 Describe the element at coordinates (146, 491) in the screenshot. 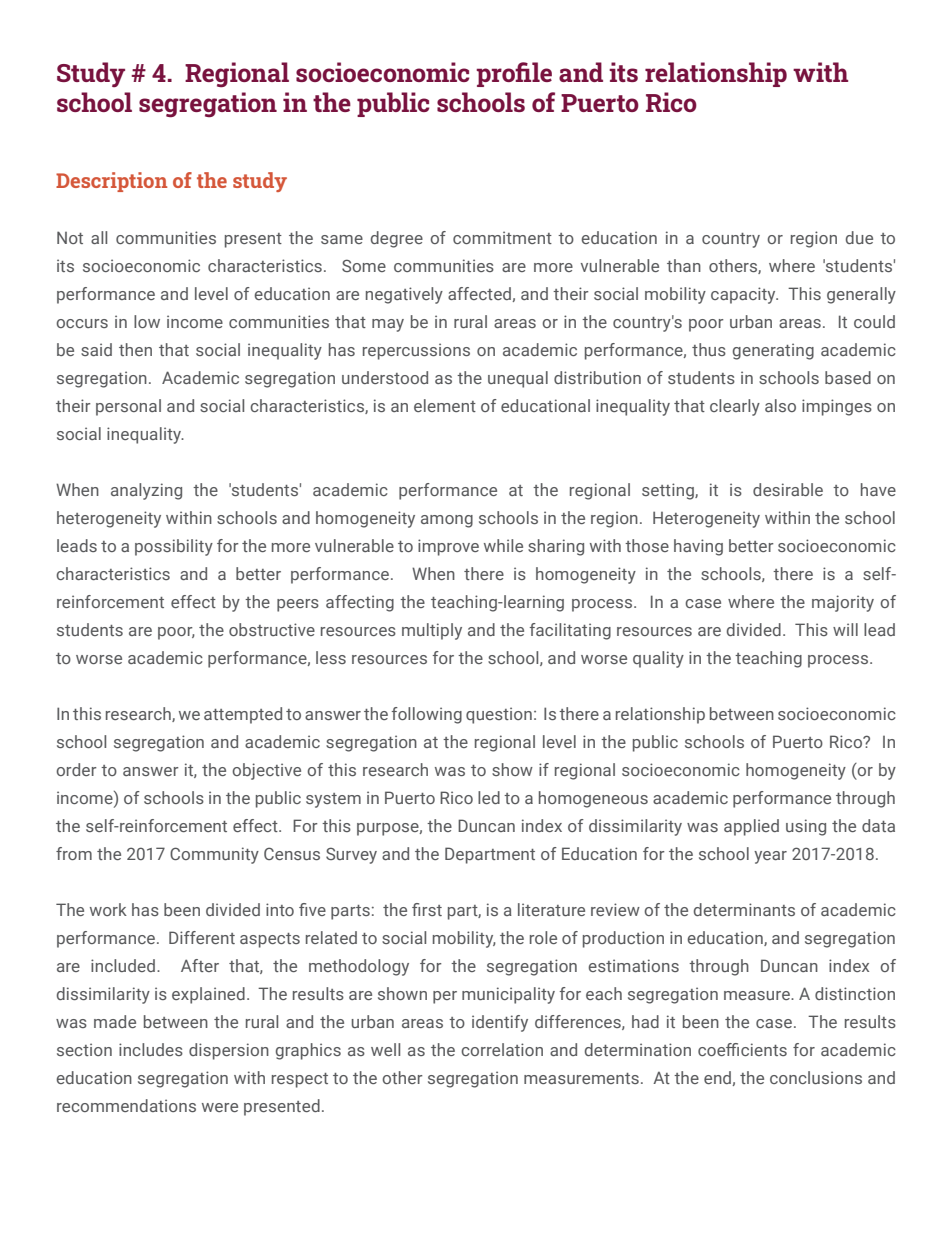

I see `analyzing` at that location.
